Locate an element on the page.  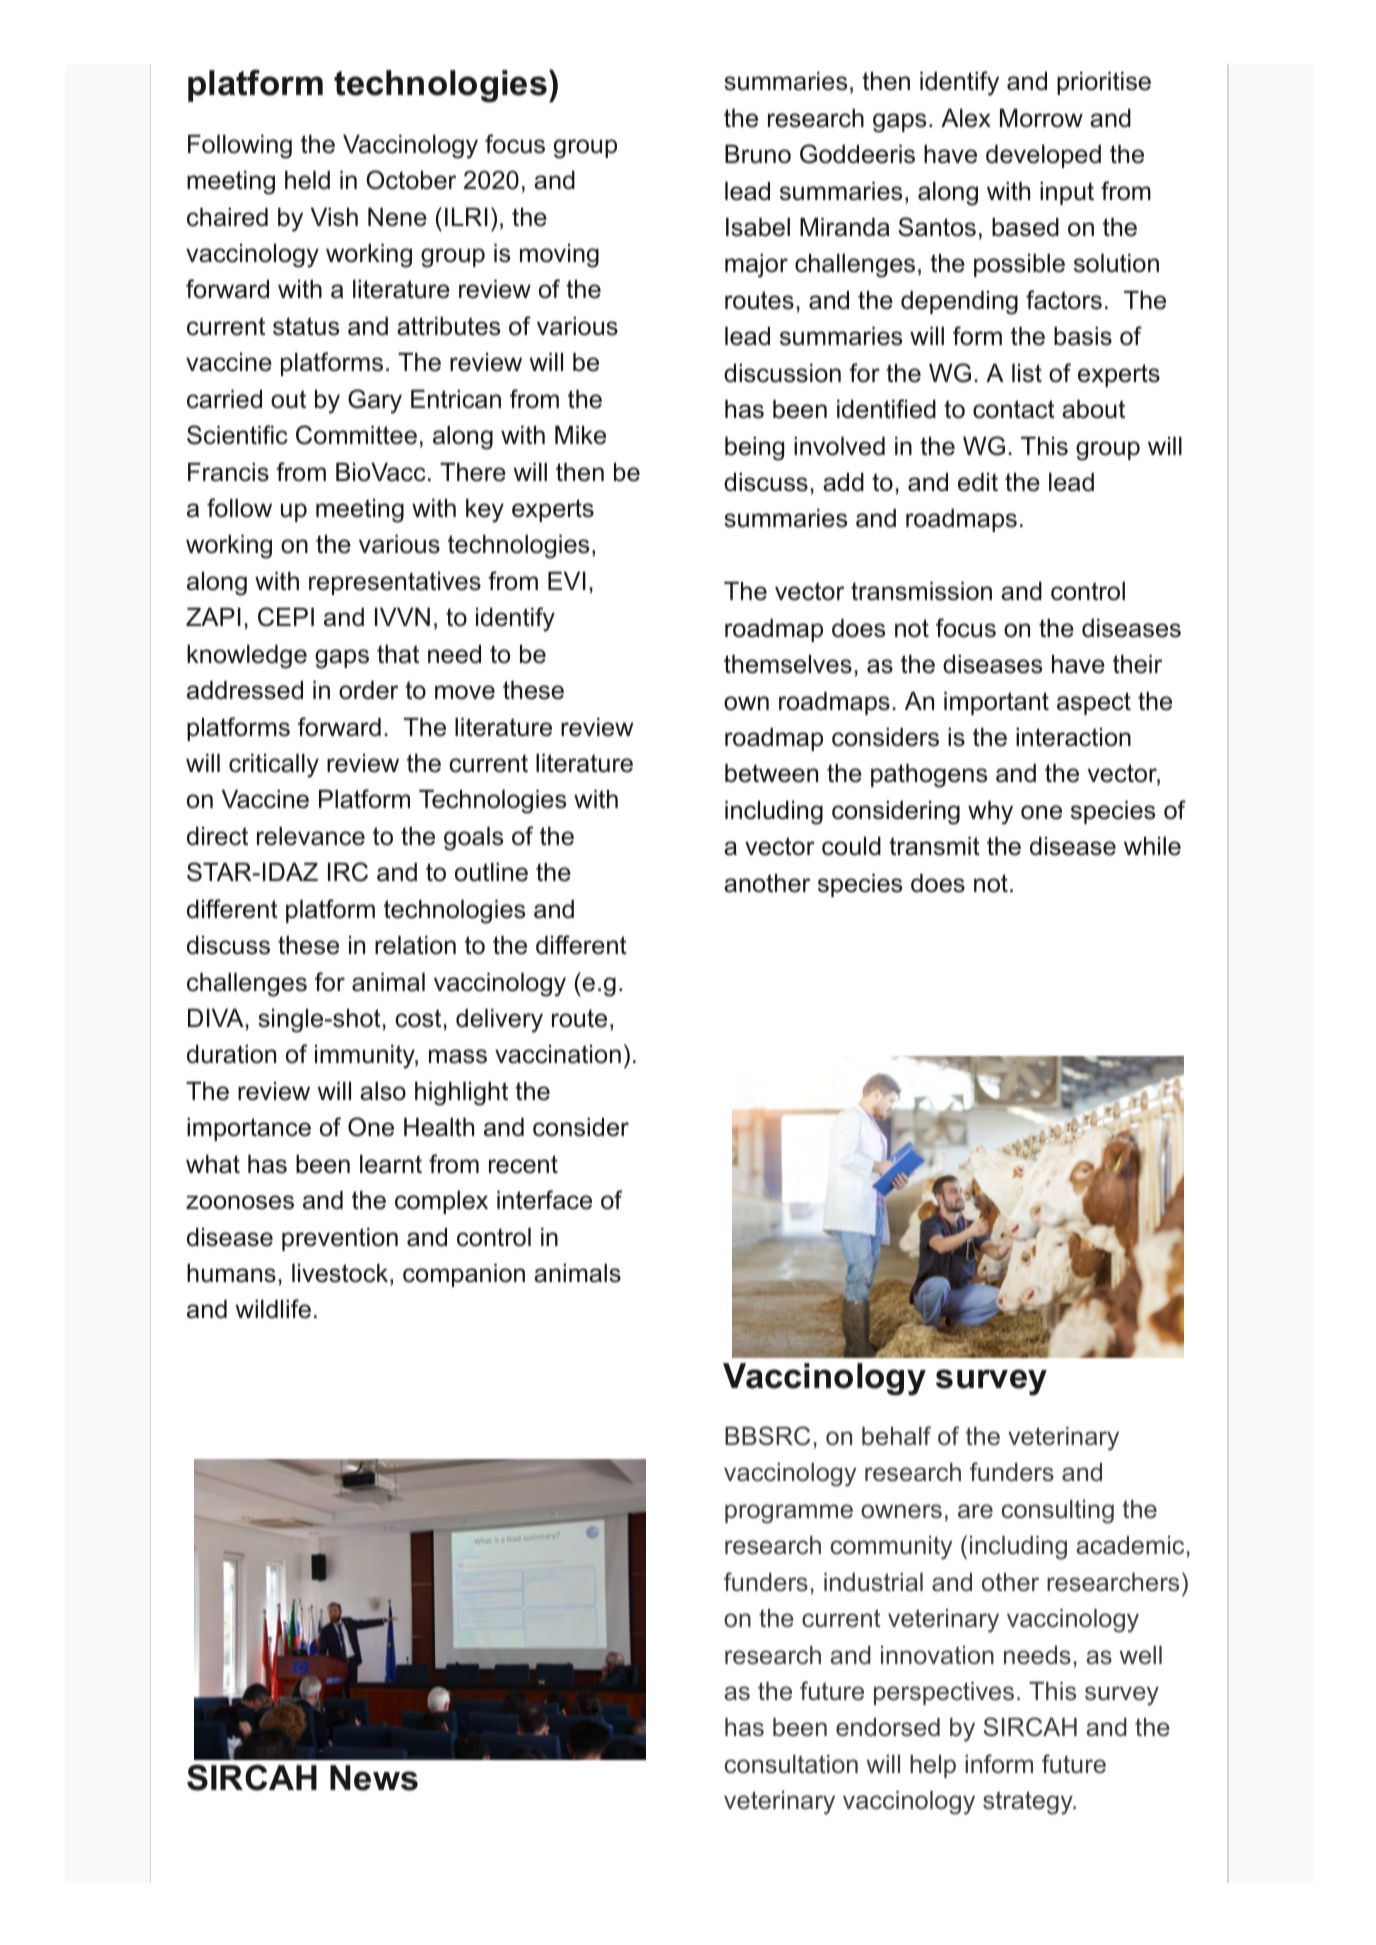
held is located at coordinates (307, 180).
